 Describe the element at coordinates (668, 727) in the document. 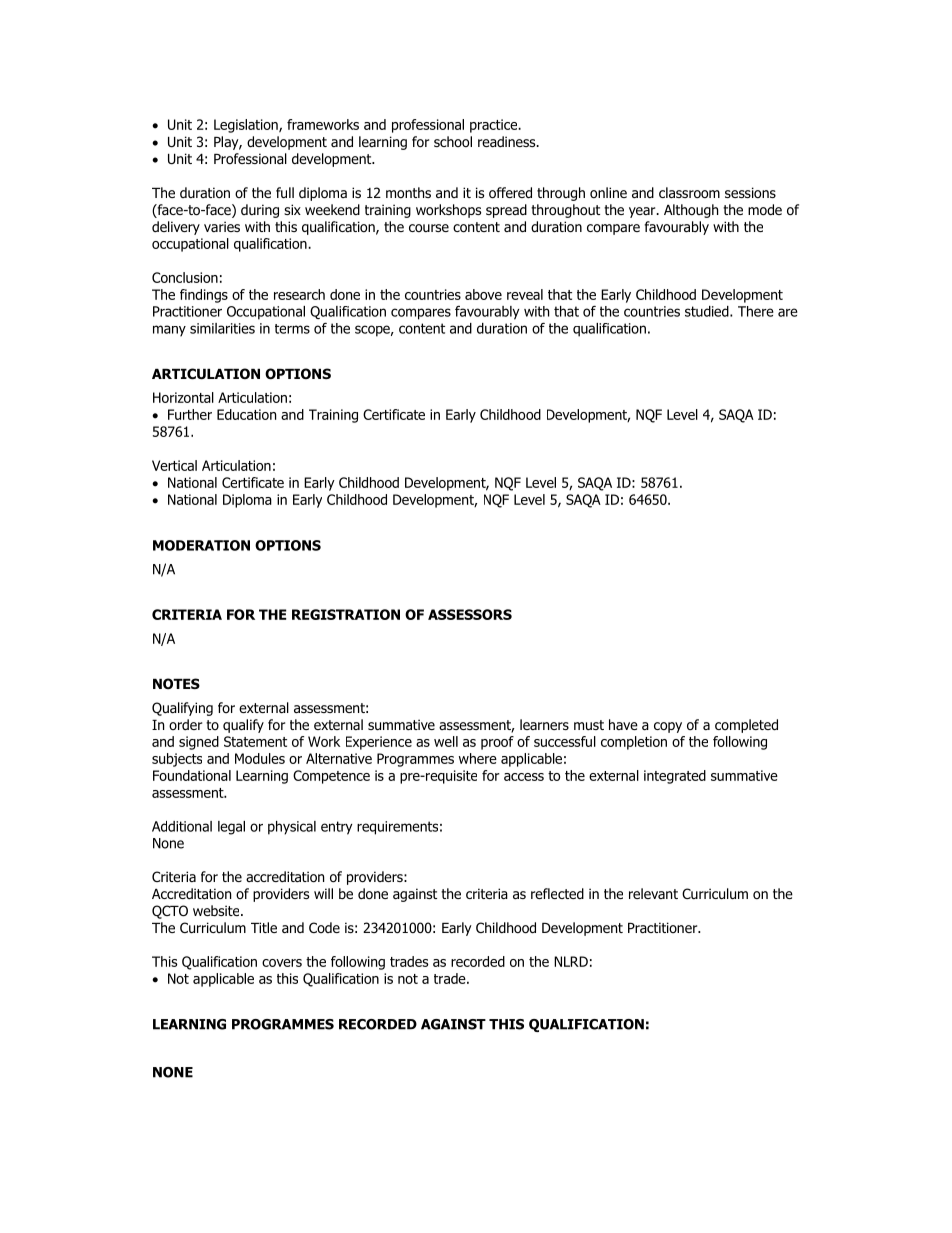

I see `copy` at that location.
